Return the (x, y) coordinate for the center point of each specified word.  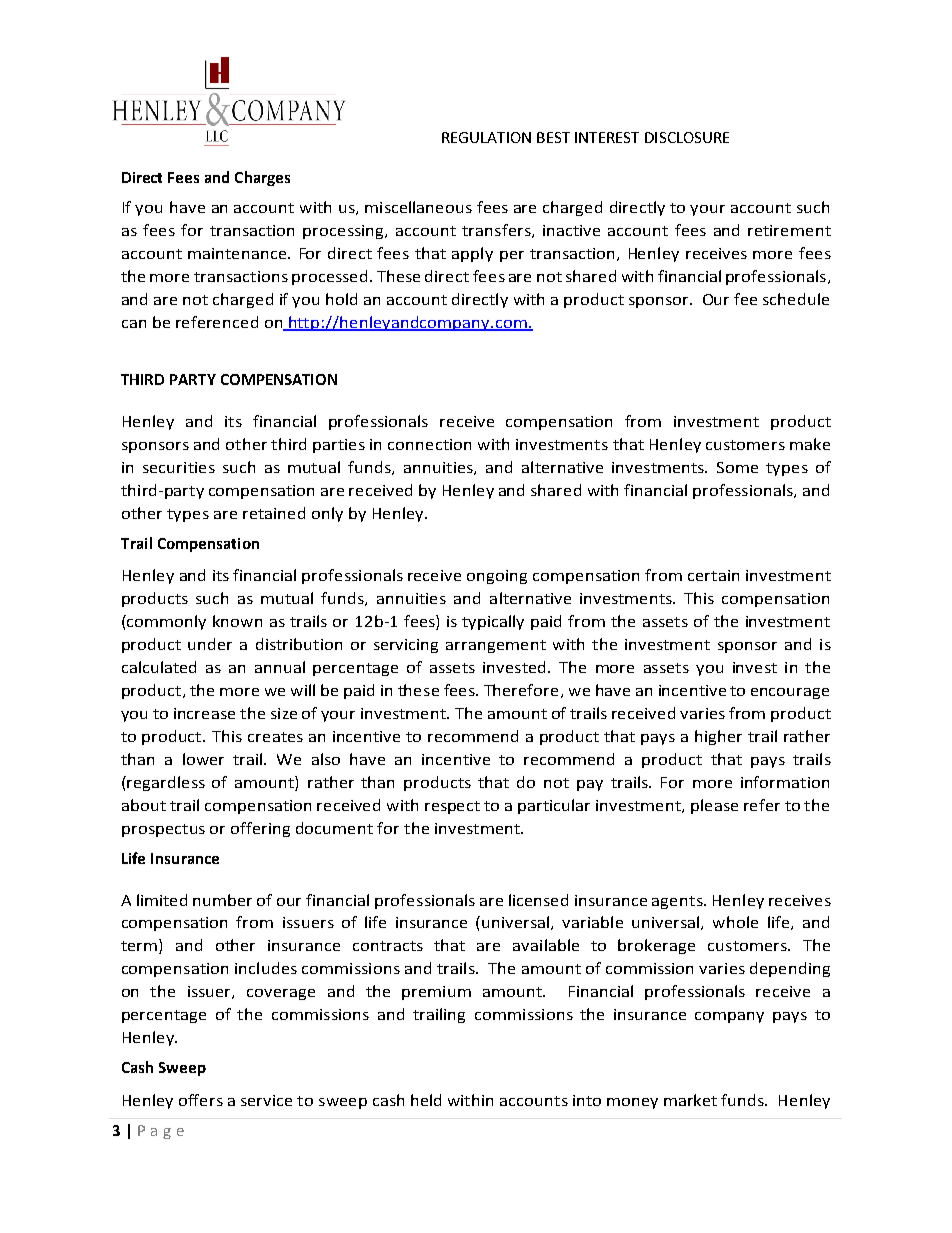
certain (713, 575)
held (426, 1100)
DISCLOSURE (687, 137)
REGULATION (486, 137)
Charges (262, 178)
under (210, 644)
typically (493, 622)
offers (201, 1100)
